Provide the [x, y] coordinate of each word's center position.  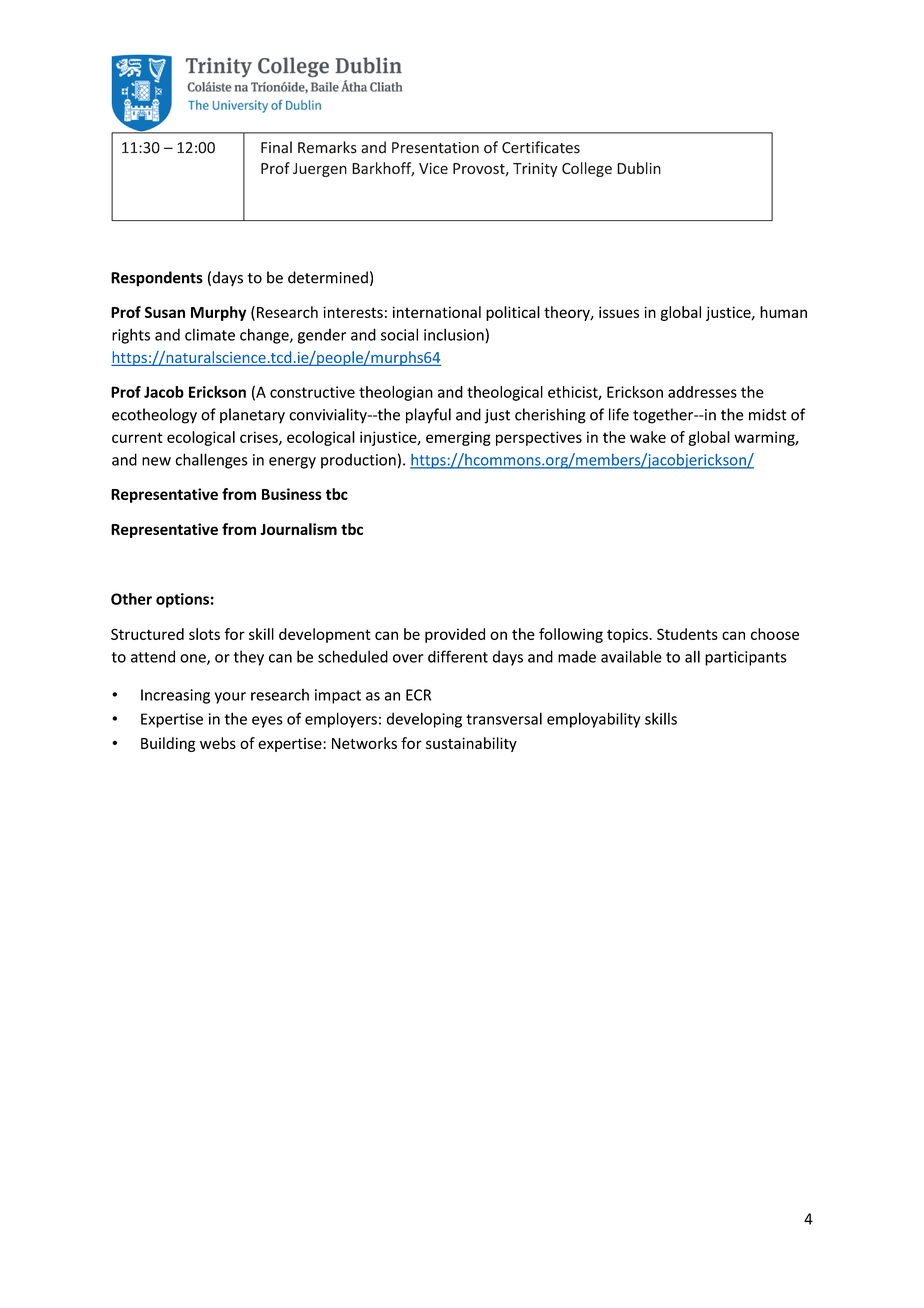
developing [424, 720]
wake [648, 437]
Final [276, 147]
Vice [433, 168]
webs [218, 743]
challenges [211, 461]
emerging [458, 438]
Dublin [639, 168]
